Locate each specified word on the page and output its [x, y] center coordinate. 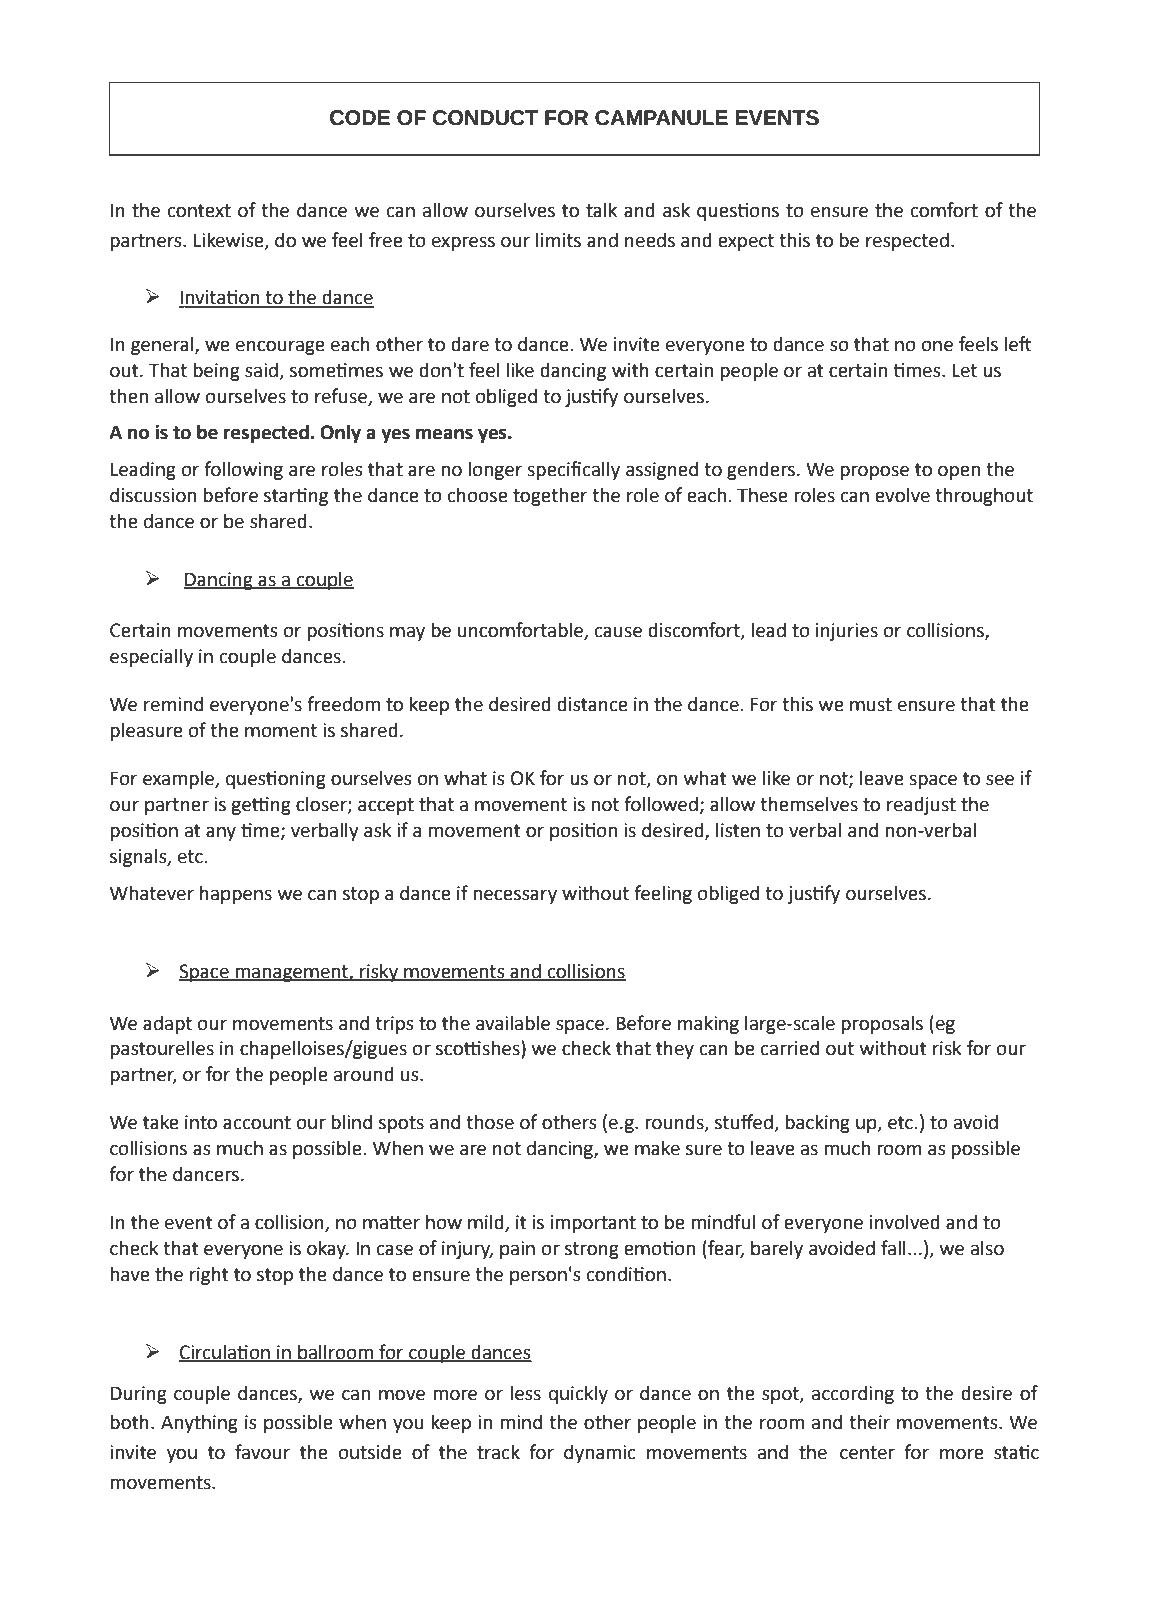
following [243, 470]
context [199, 211]
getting [261, 806]
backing [817, 1123]
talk [601, 210]
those [490, 1122]
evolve [902, 495]
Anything [199, 1423]
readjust [921, 805]
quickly [578, 1394]
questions [738, 212]
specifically [573, 470]
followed [661, 804]
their [869, 1422]
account [257, 1123]
